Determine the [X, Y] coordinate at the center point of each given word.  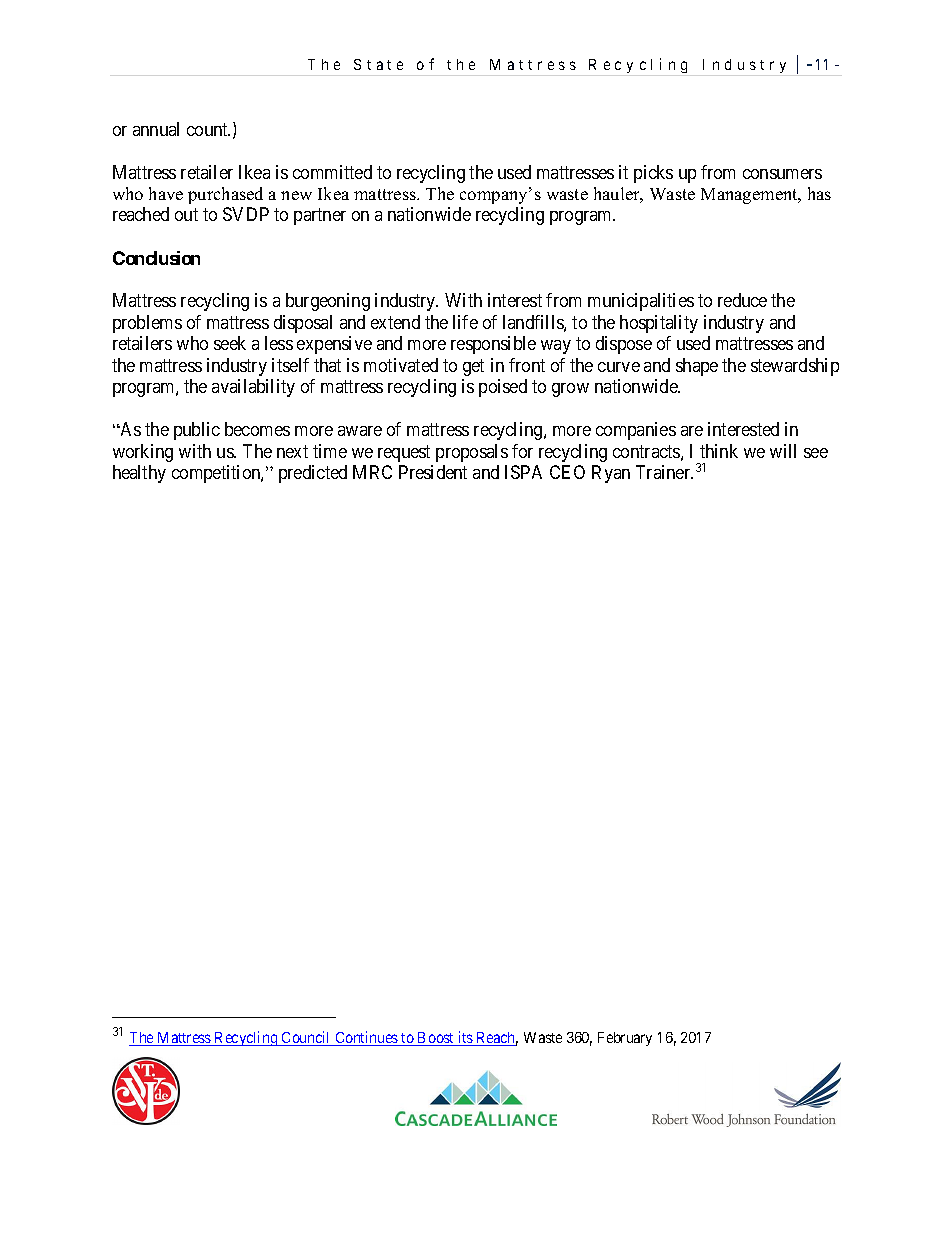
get [473, 367]
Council [306, 1038]
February [625, 1039]
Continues [366, 1038]
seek [230, 343]
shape [697, 367]
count [208, 129]
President [433, 472]
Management [750, 196]
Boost [436, 1039]
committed [332, 172]
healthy [139, 474]
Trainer [664, 472]
